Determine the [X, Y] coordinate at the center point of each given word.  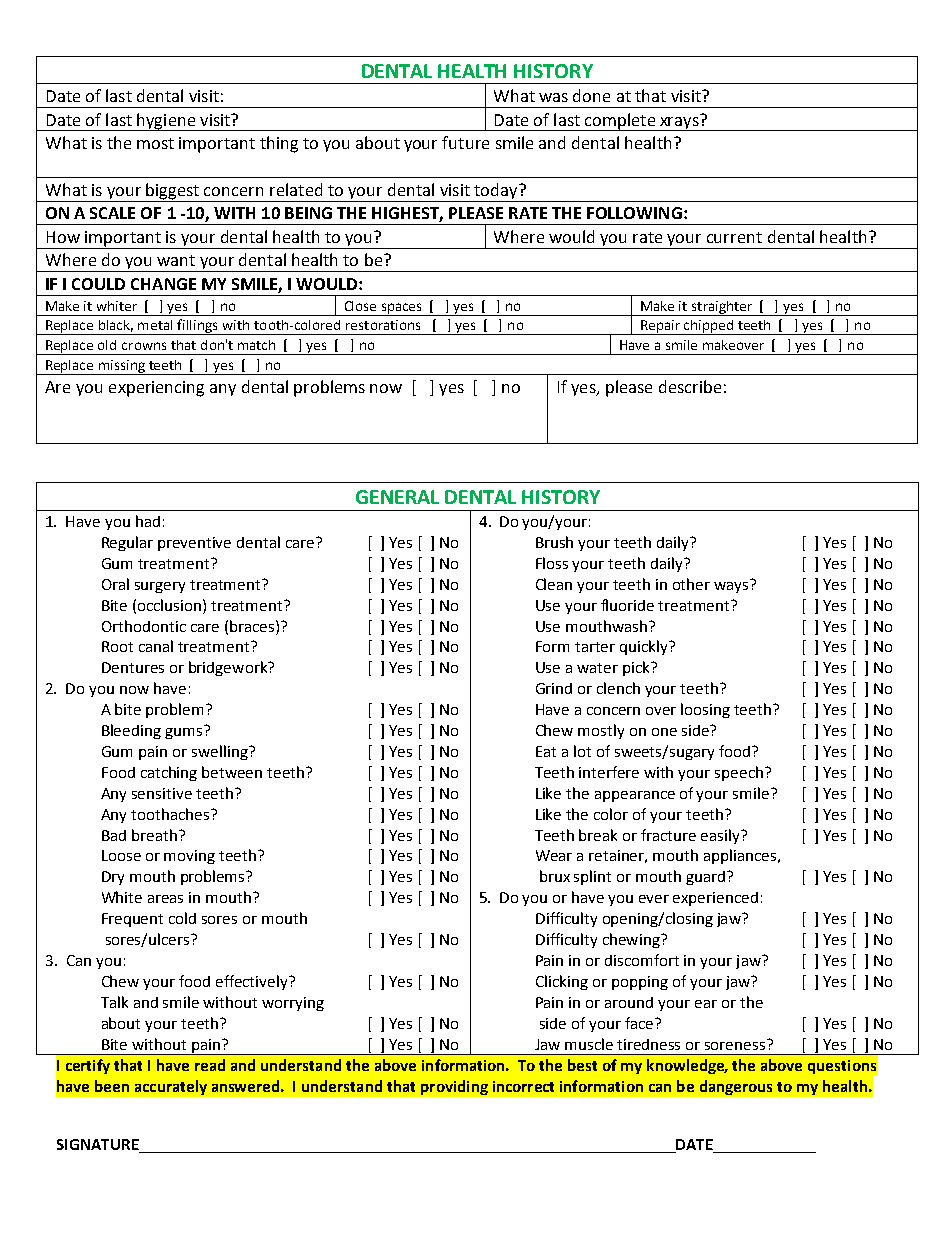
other [691, 584]
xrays [679, 122]
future [465, 142]
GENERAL [397, 497]
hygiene [166, 122]
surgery [160, 587]
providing [454, 1087]
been [112, 1086]
